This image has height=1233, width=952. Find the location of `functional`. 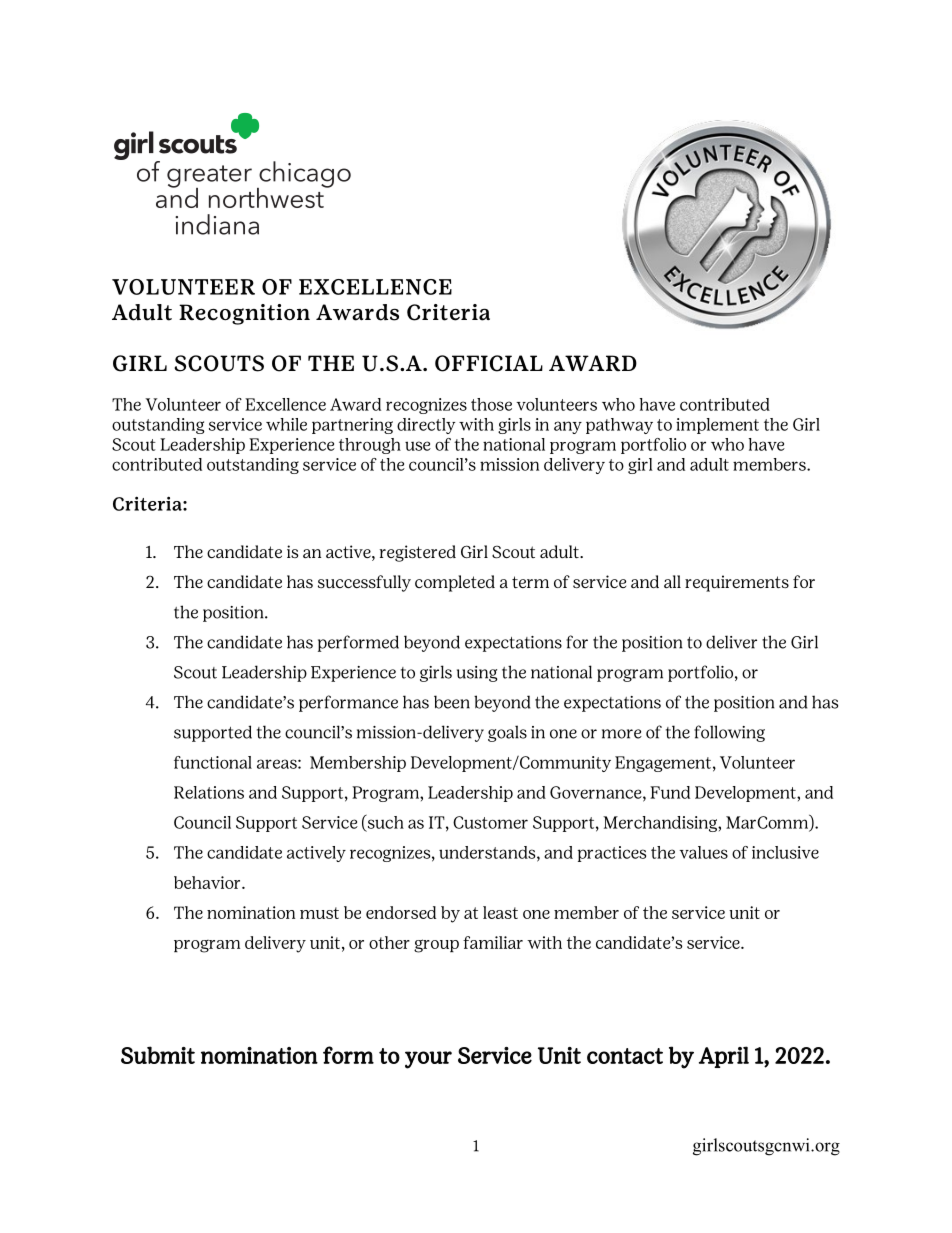

functional is located at coordinates (213, 762).
